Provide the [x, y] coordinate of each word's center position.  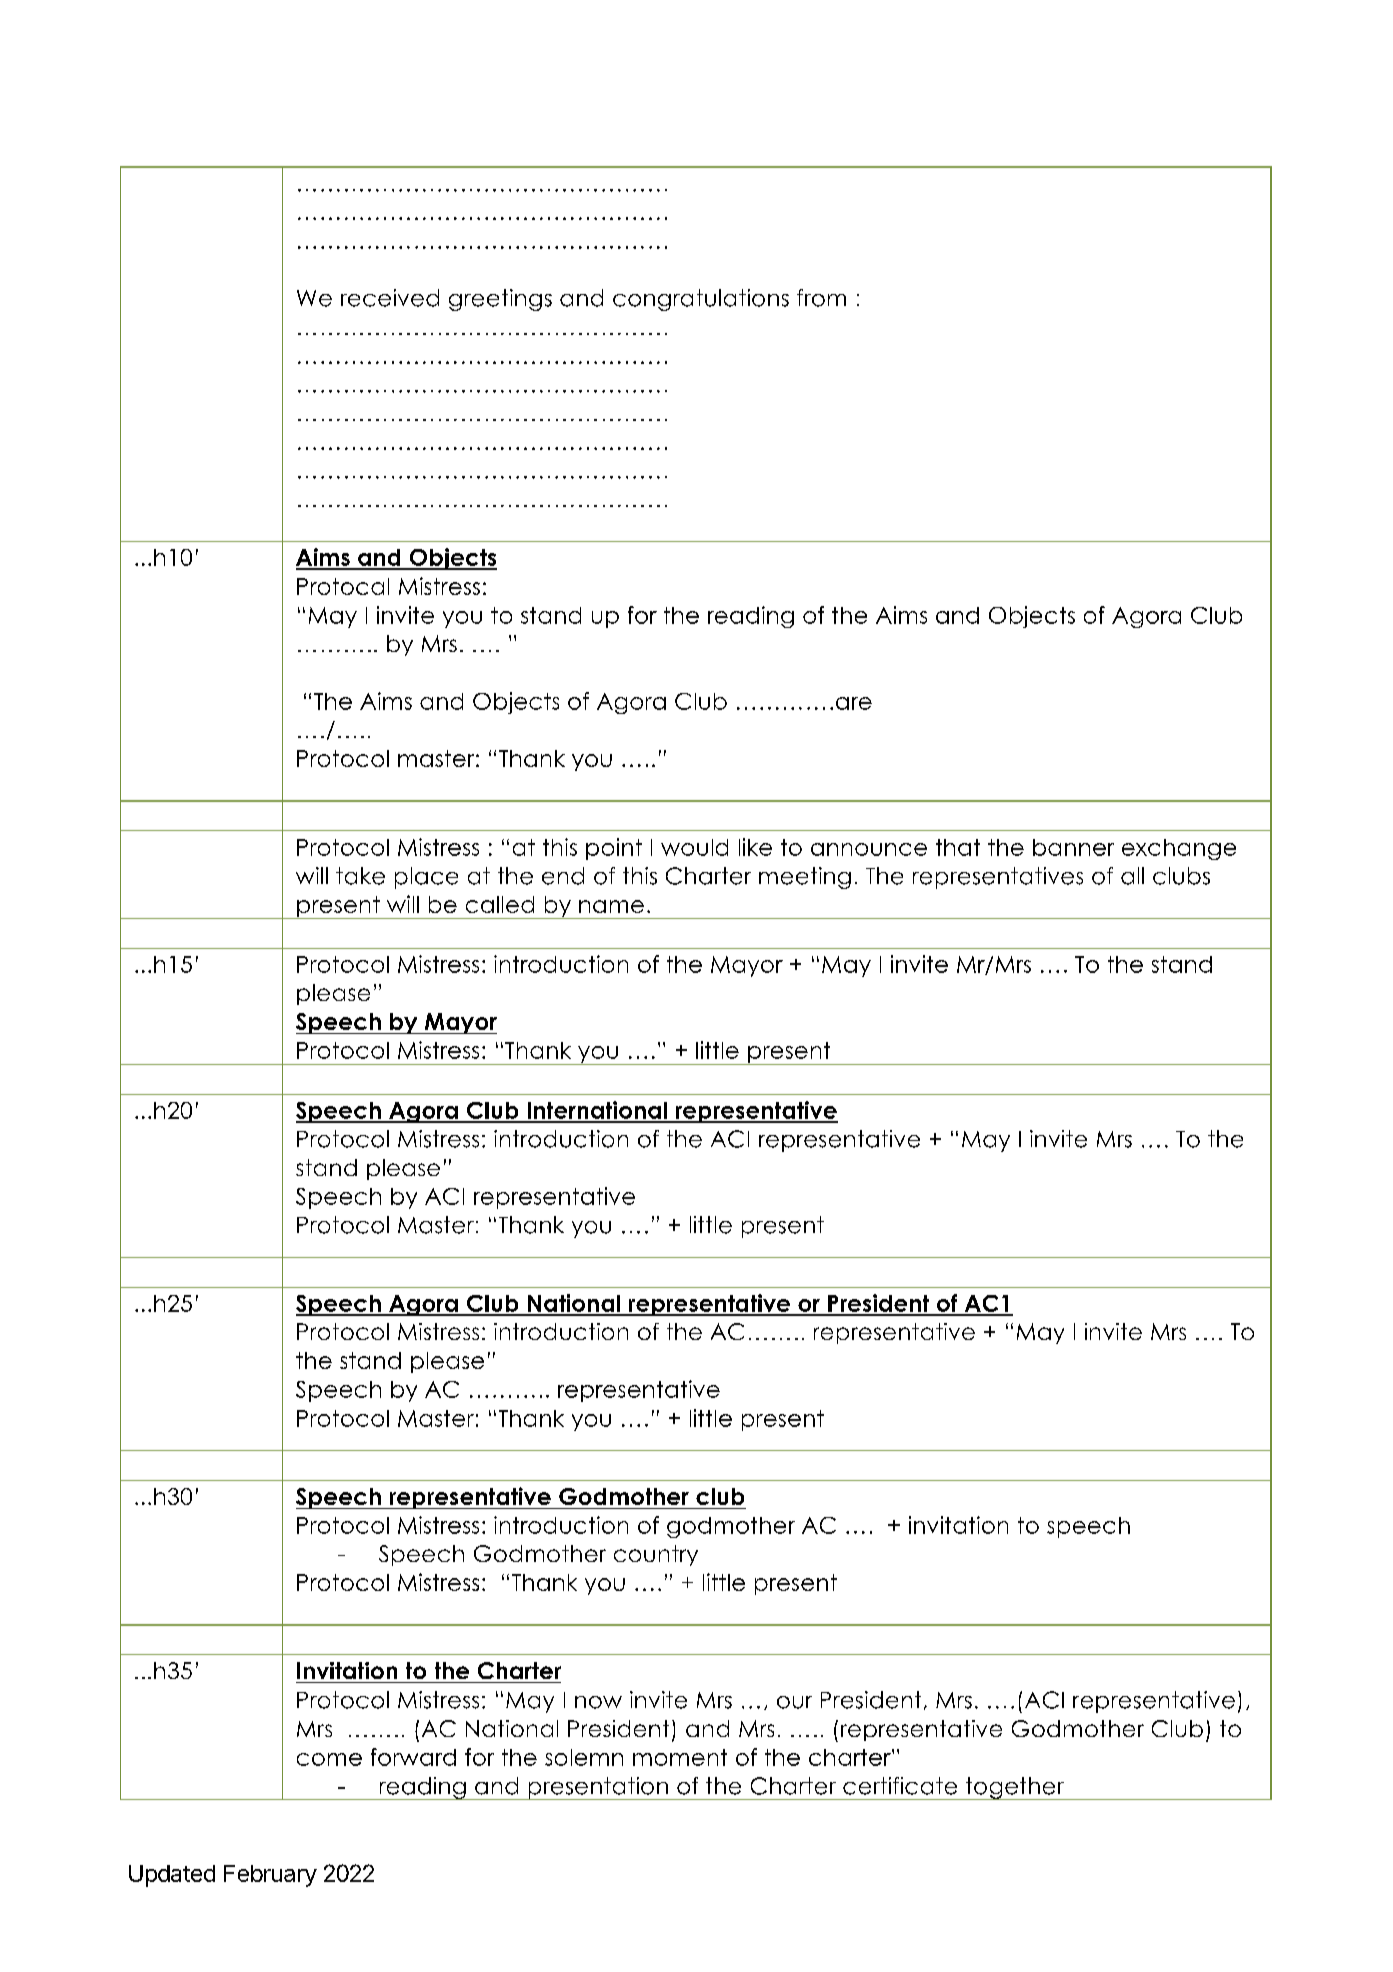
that [958, 847]
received [390, 298]
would [694, 847]
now [598, 1702]
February [270, 1876]
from [821, 298]
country [656, 1555]
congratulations [701, 300]
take [360, 876]
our [794, 1702]
